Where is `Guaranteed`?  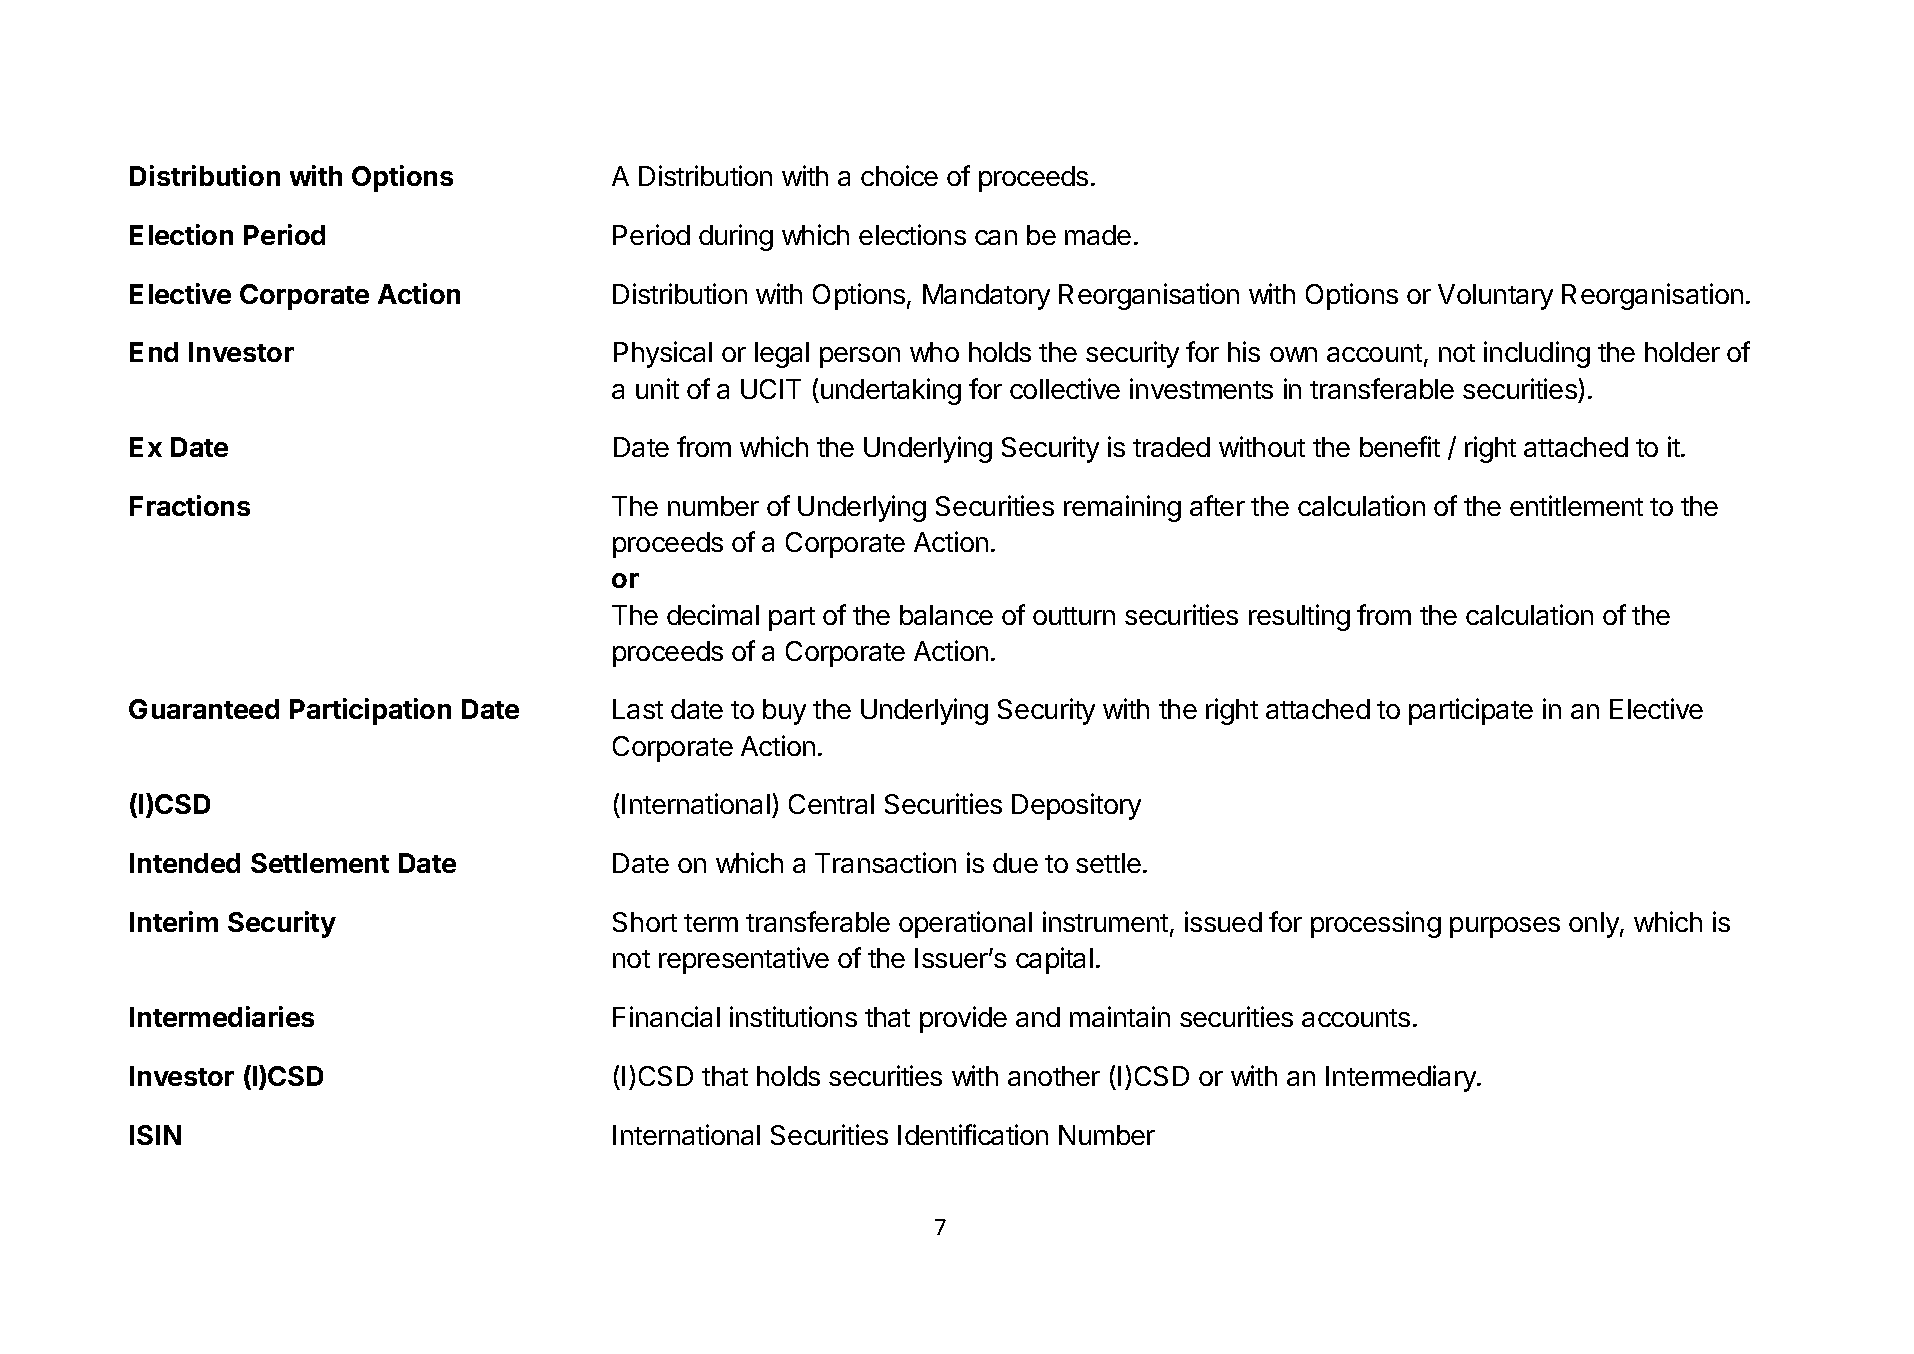 Guaranteed is located at coordinates (204, 709).
